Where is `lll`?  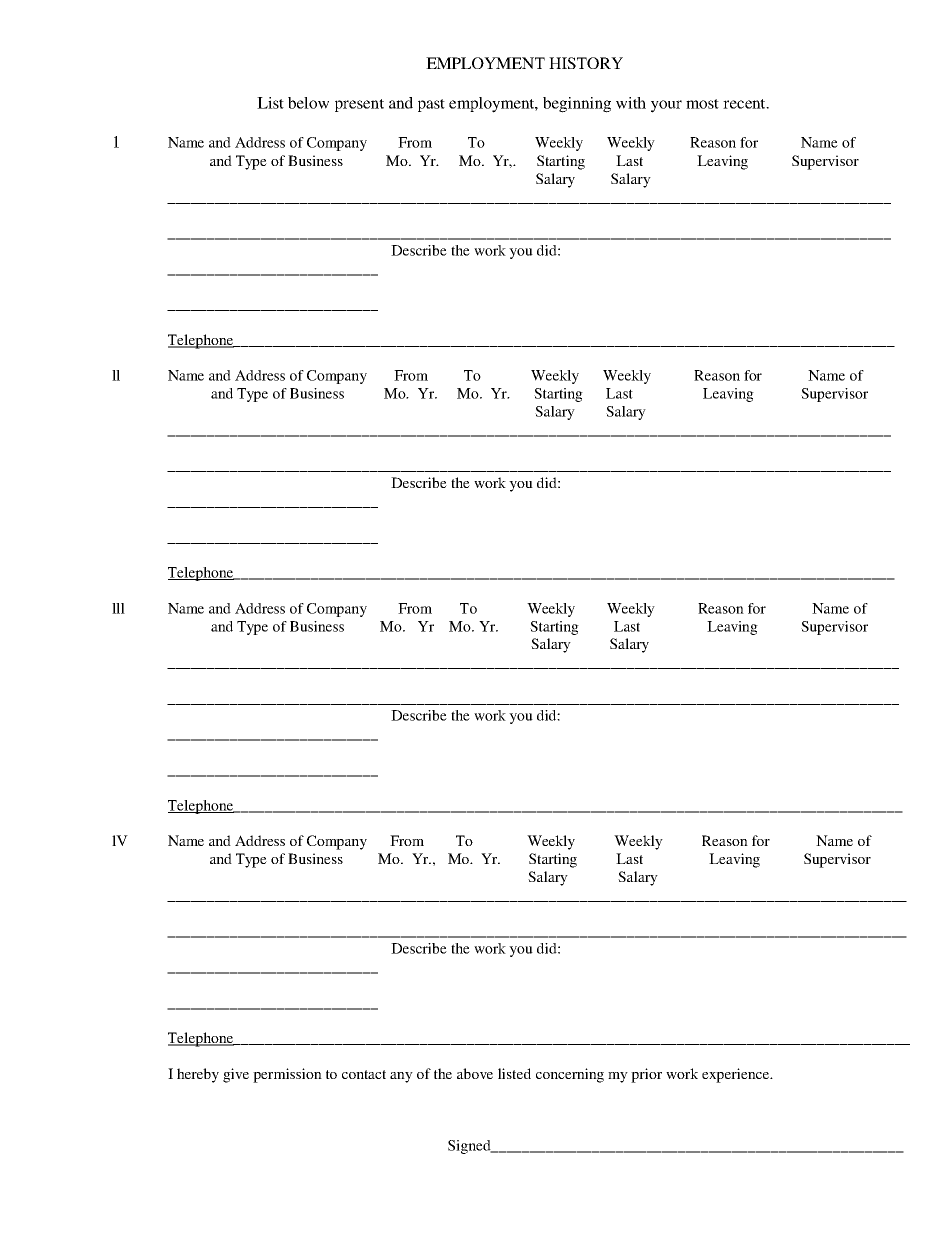
lll is located at coordinates (118, 608).
